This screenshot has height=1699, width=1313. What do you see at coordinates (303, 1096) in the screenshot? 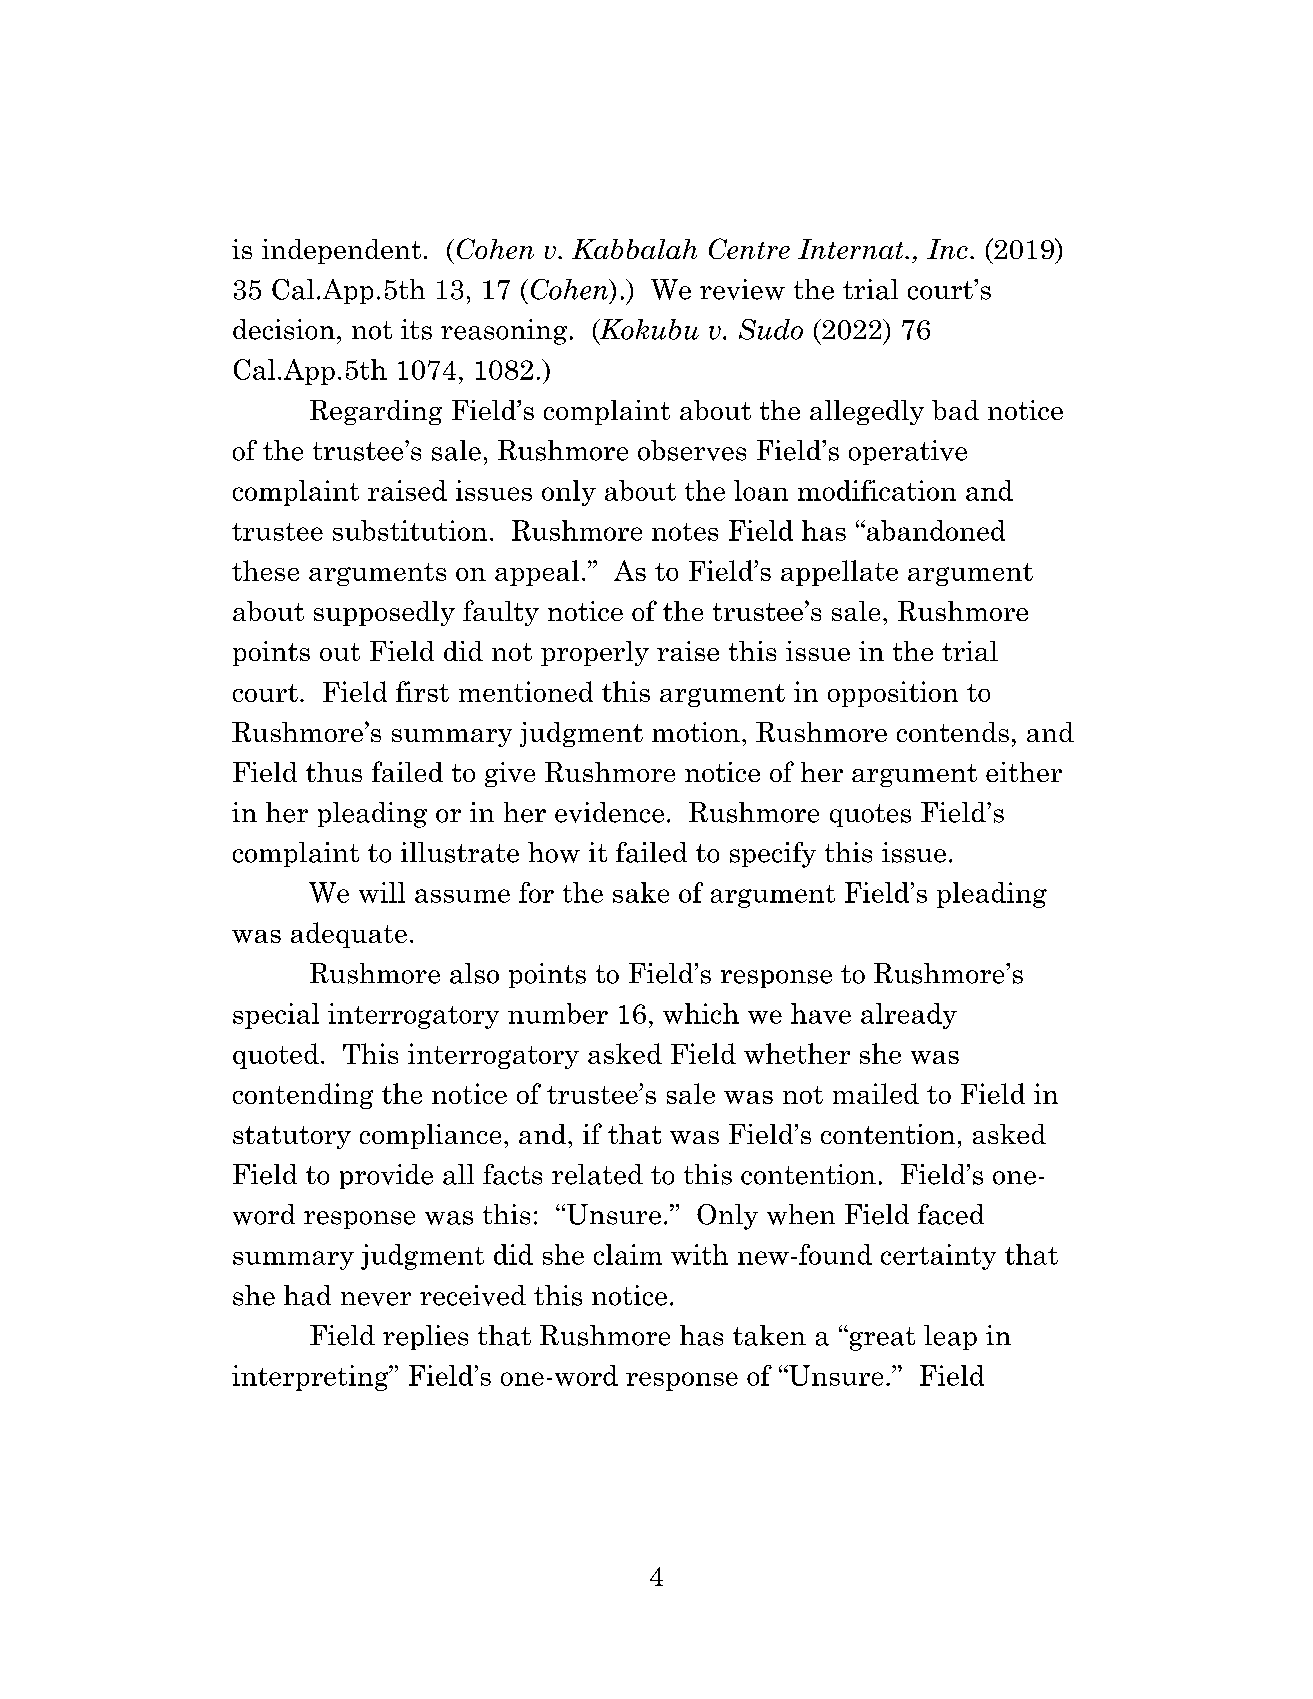
I see `contending` at bounding box center [303, 1096].
